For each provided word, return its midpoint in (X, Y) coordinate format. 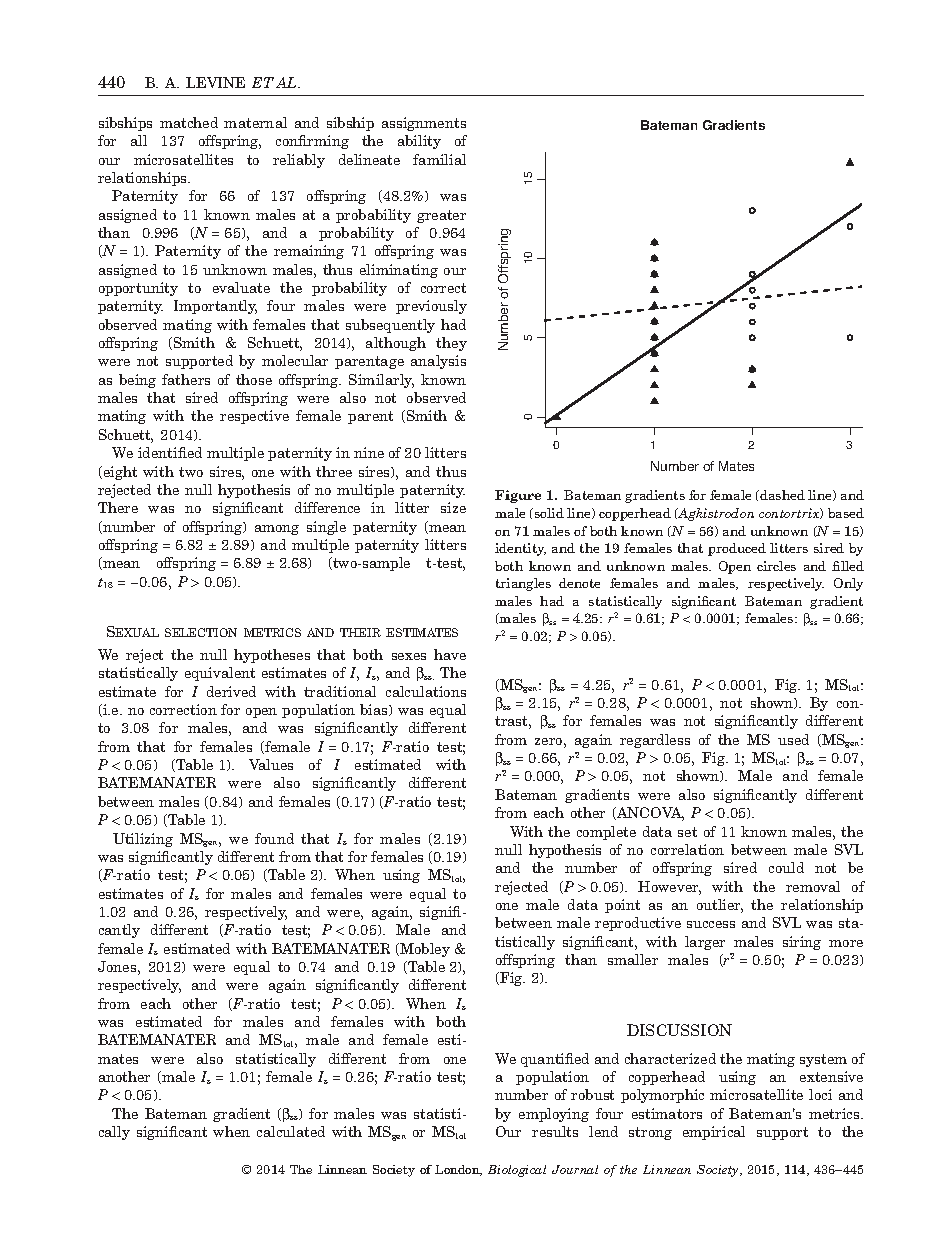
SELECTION (201, 632)
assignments (424, 124)
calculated (291, 1131)
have (450, 654)
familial (439, 159)
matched (189, 122)
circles (776, 566)
